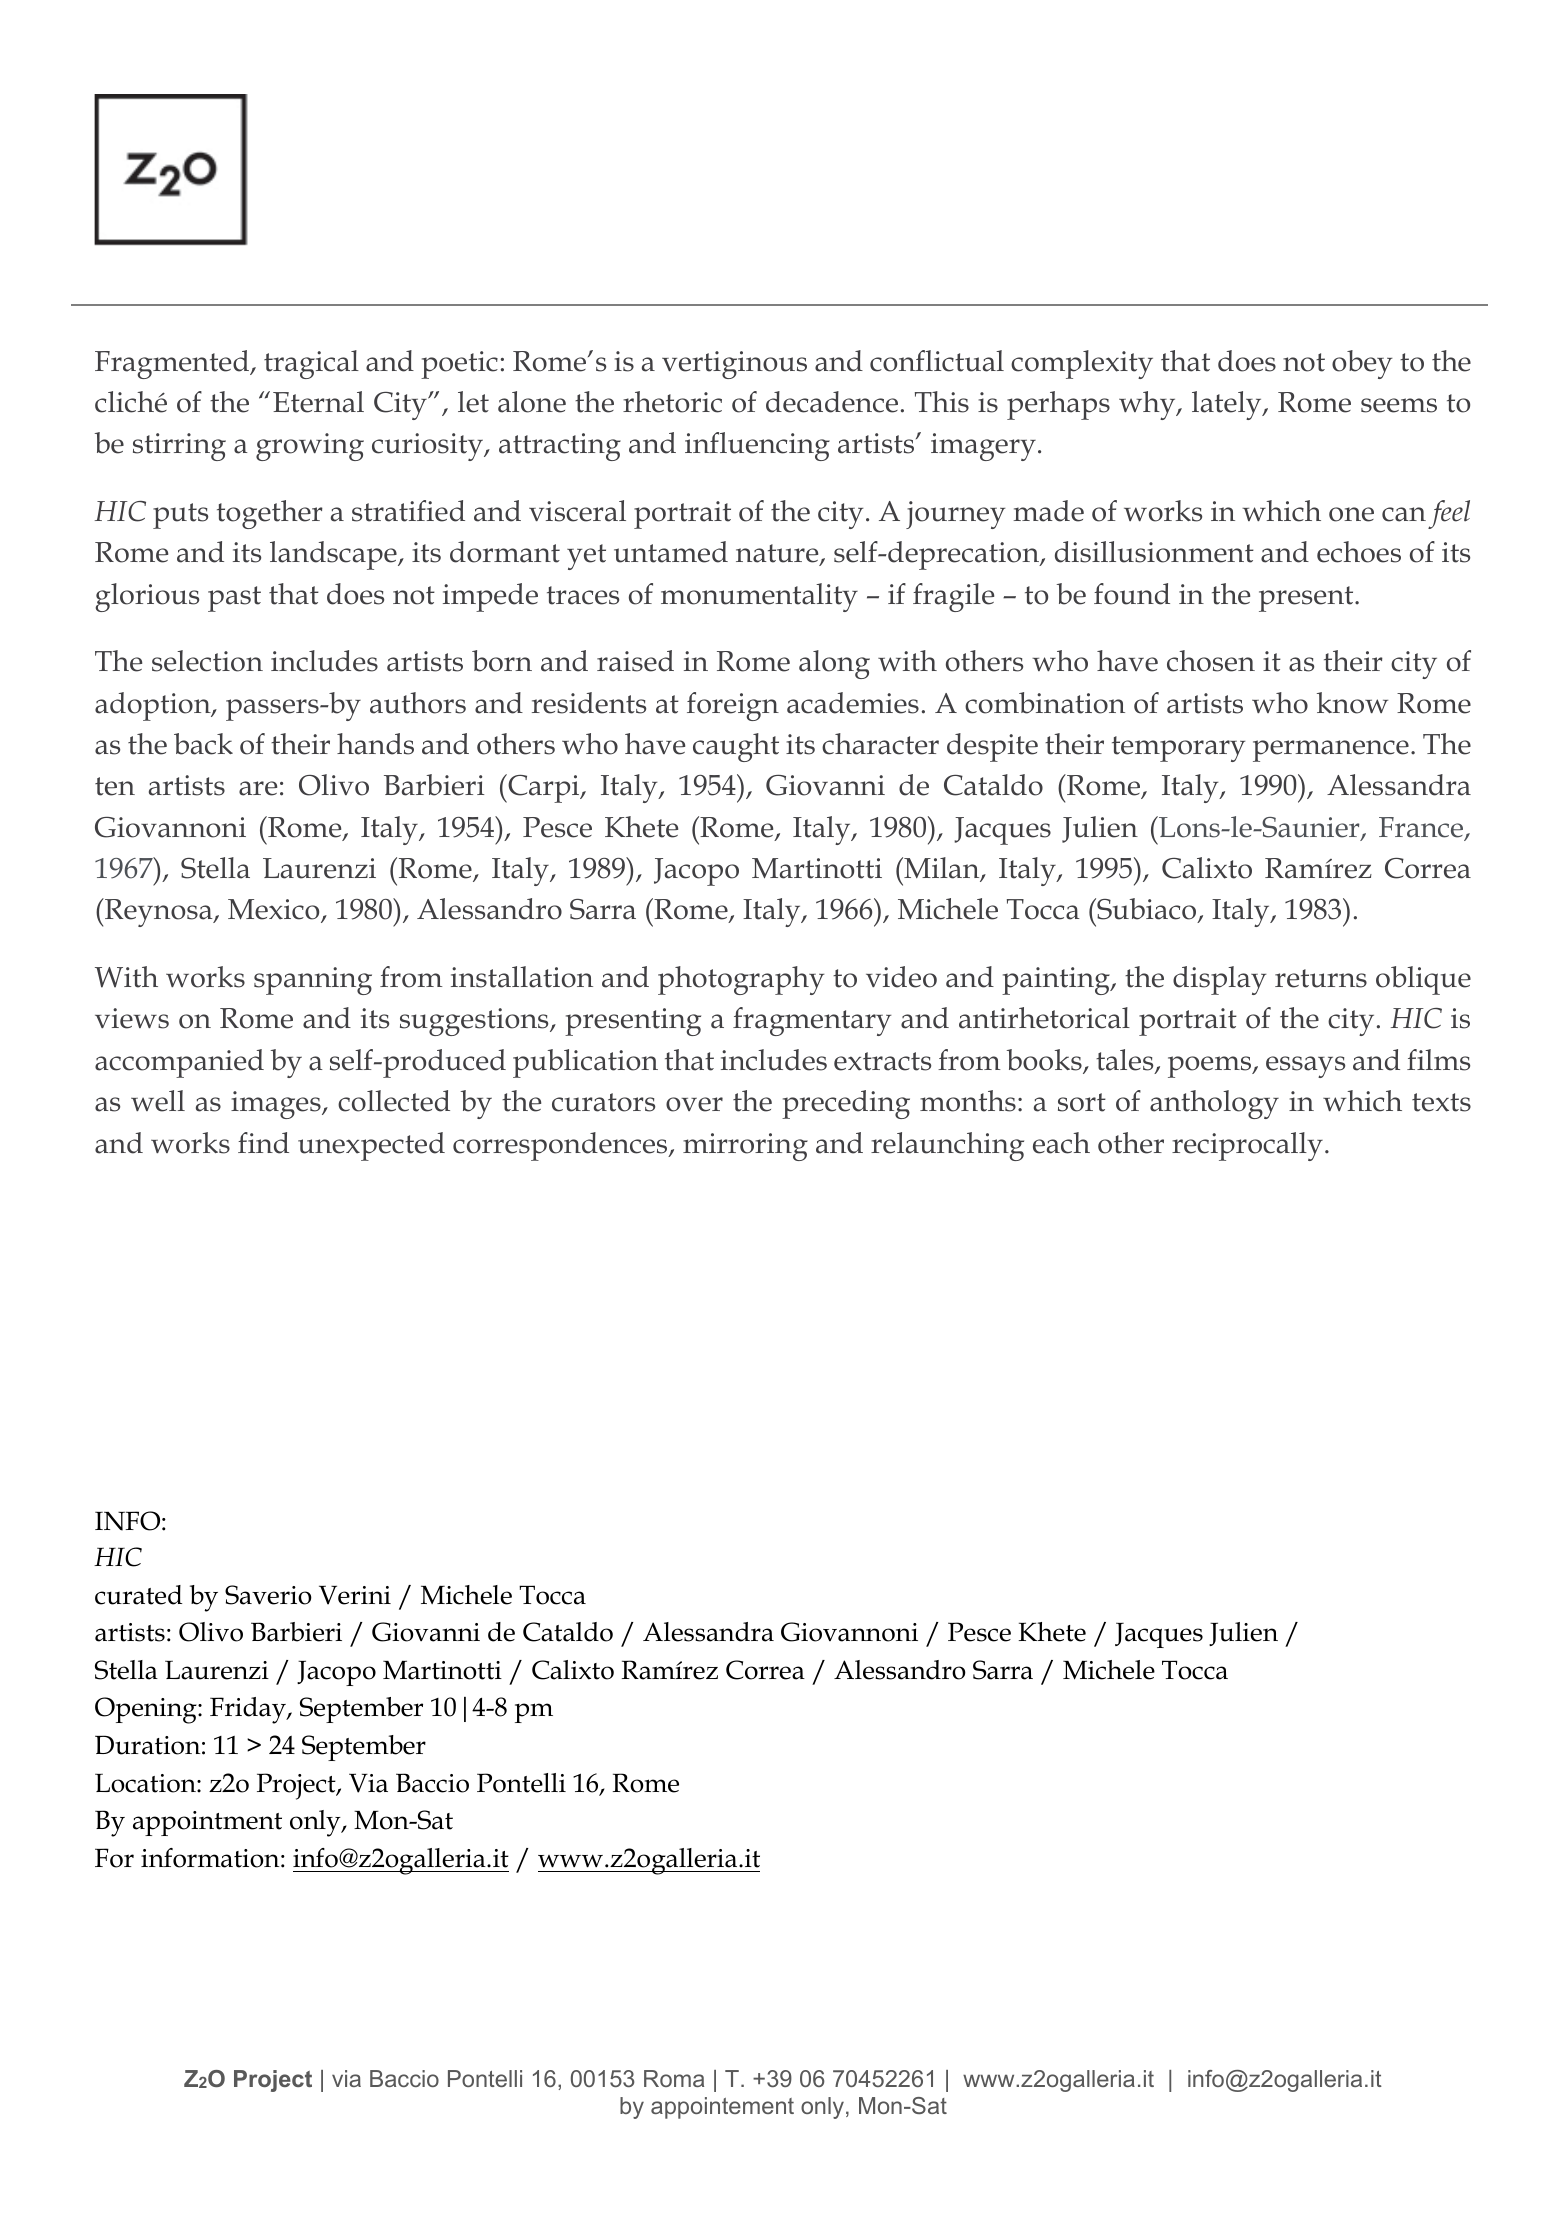 The image size is (1566, 2215). Describe the element at coordinates (745, 1147) in the document. I see `mirroring` at that location.
